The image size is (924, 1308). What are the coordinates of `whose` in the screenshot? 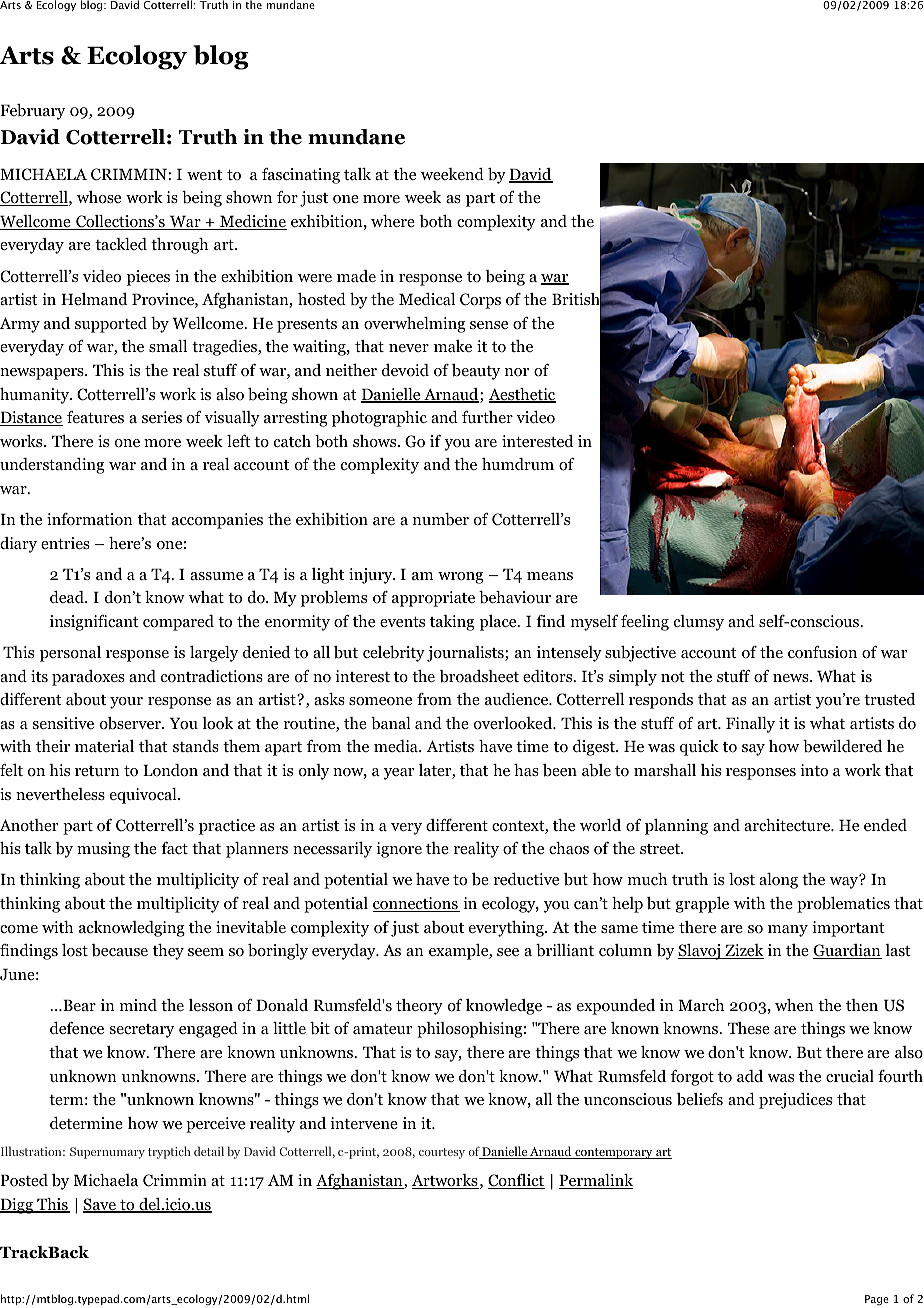 It's located at (99, 197).
